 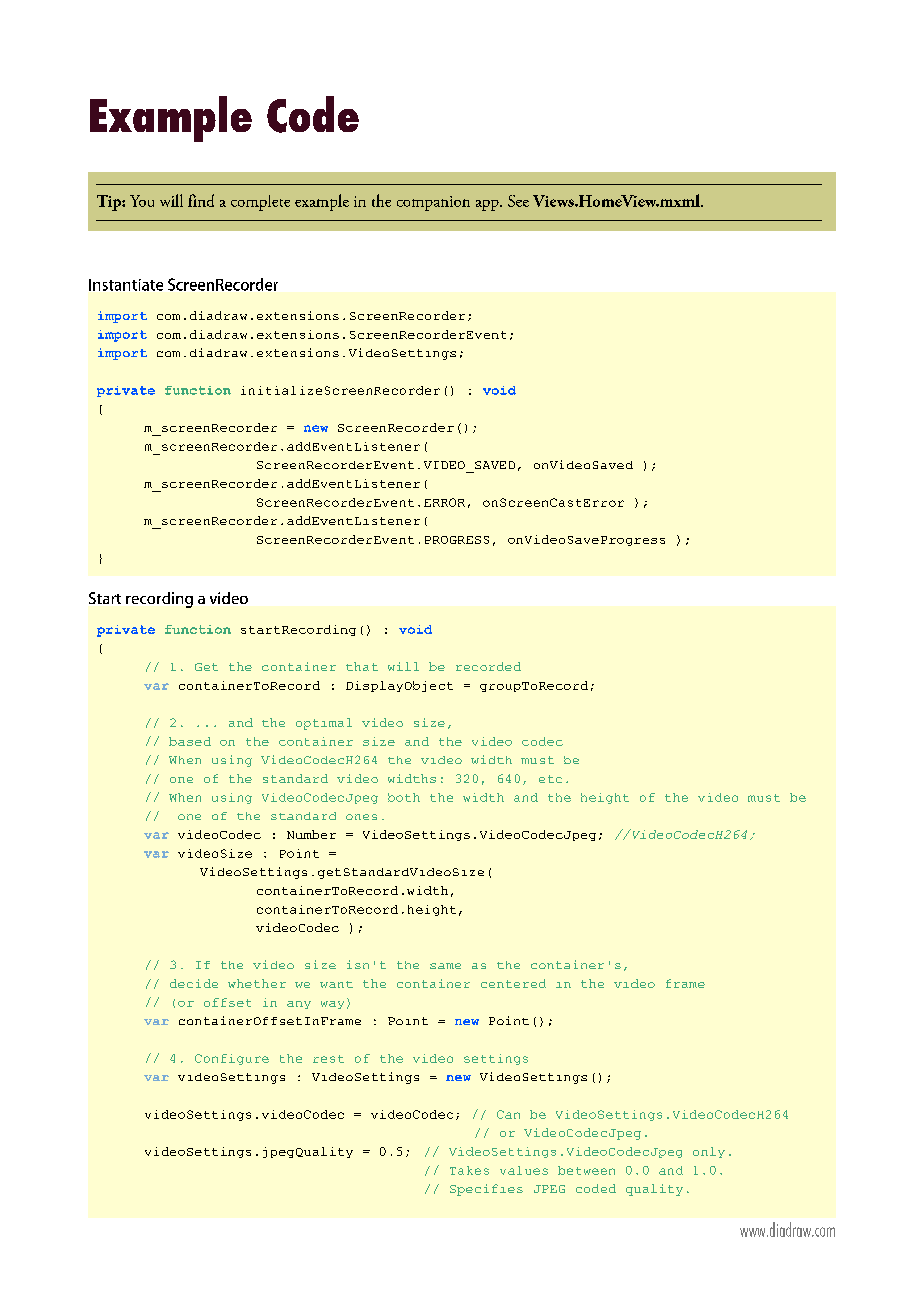 What do you see at coordinates (433, 203) in the screenshot?
I see `companion` at bounding box center [433, 203].
